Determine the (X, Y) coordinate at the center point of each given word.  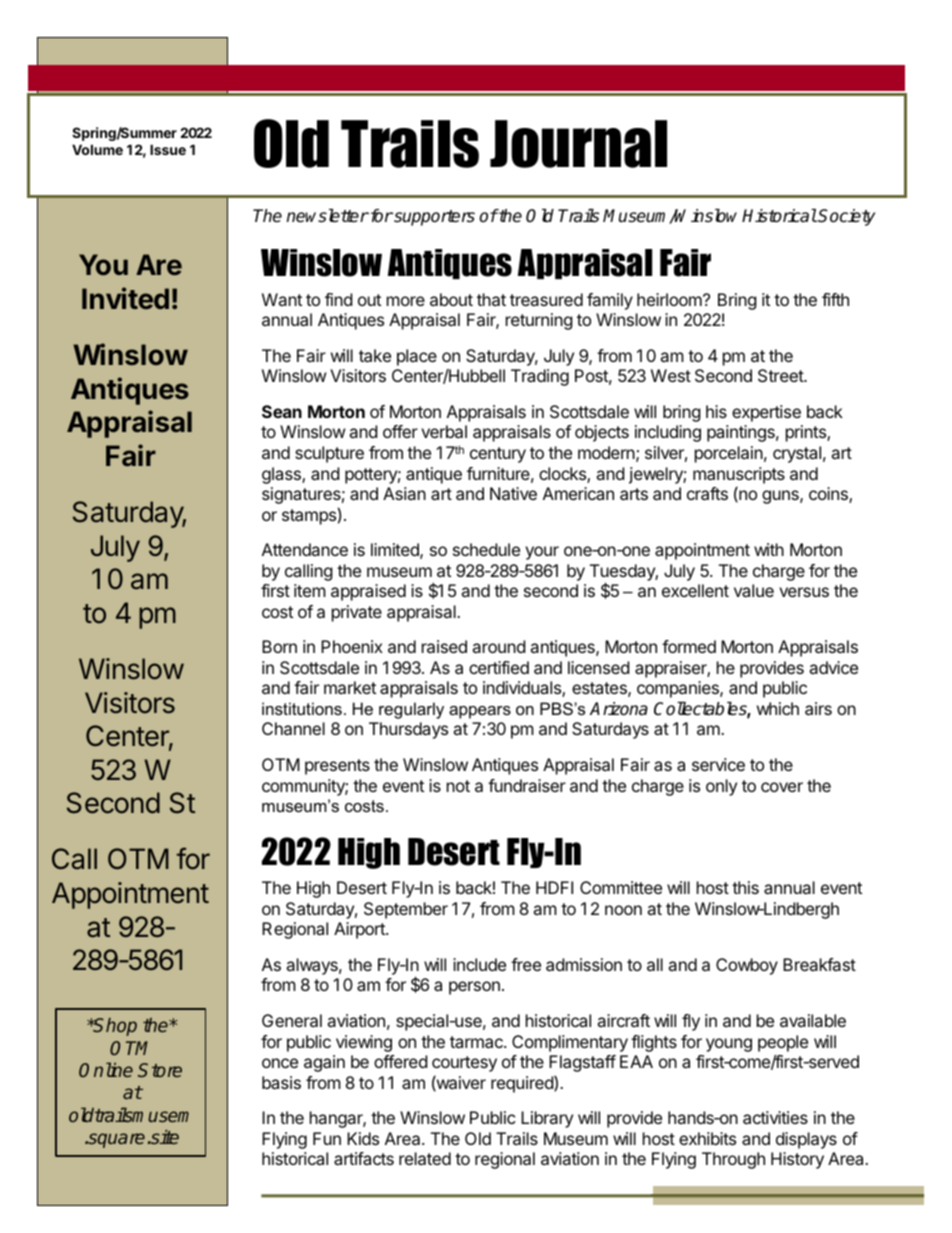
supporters (433, 218)
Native (513, 493)
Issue (168, 149)
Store (160, 1070)
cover (782, 787)
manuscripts (739, 475)
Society (846, 217)
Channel (293, 728)
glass (282, 475)
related (425, 1158)
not (458, 786)
